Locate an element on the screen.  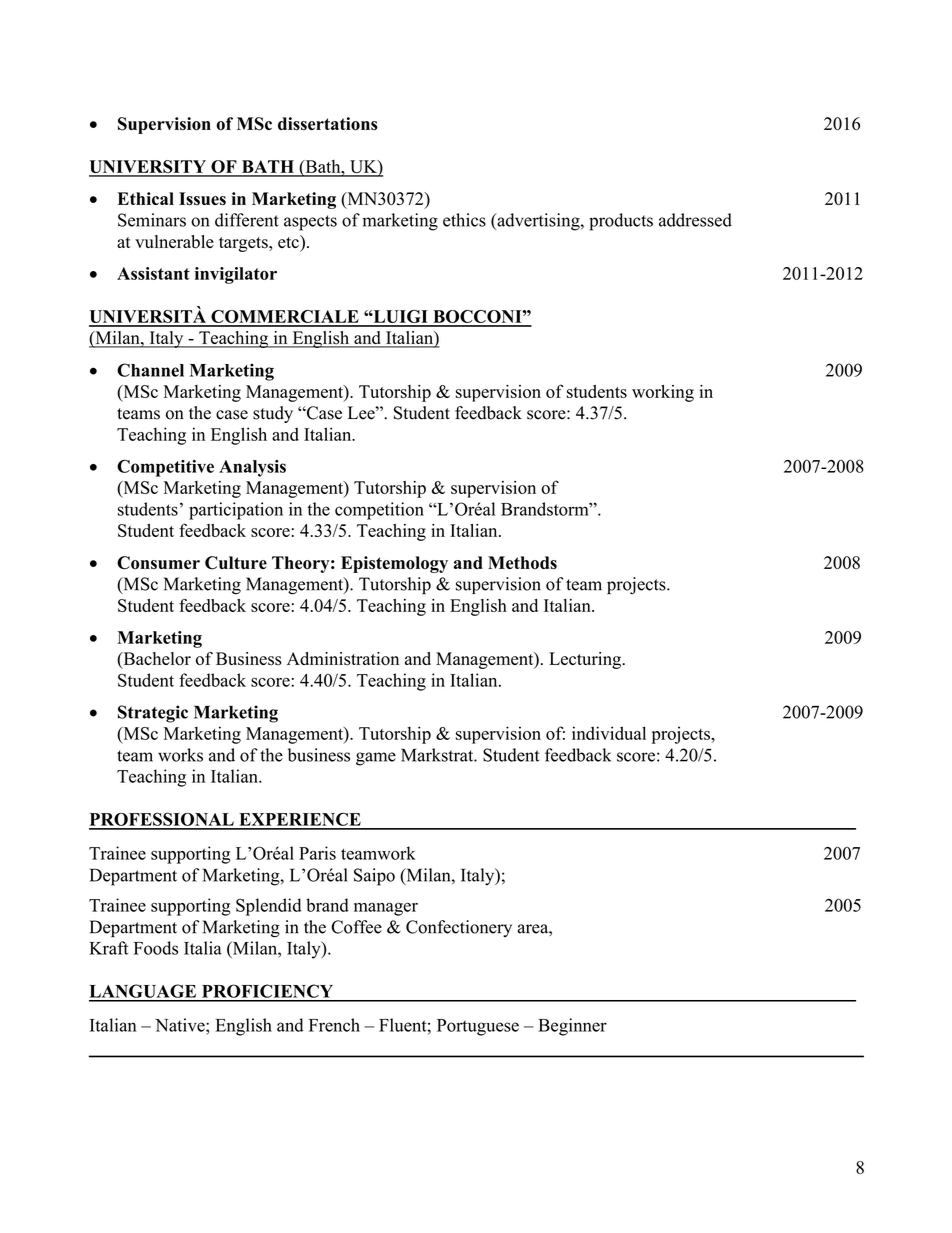
Foods is located at coordinates (156, 948).
